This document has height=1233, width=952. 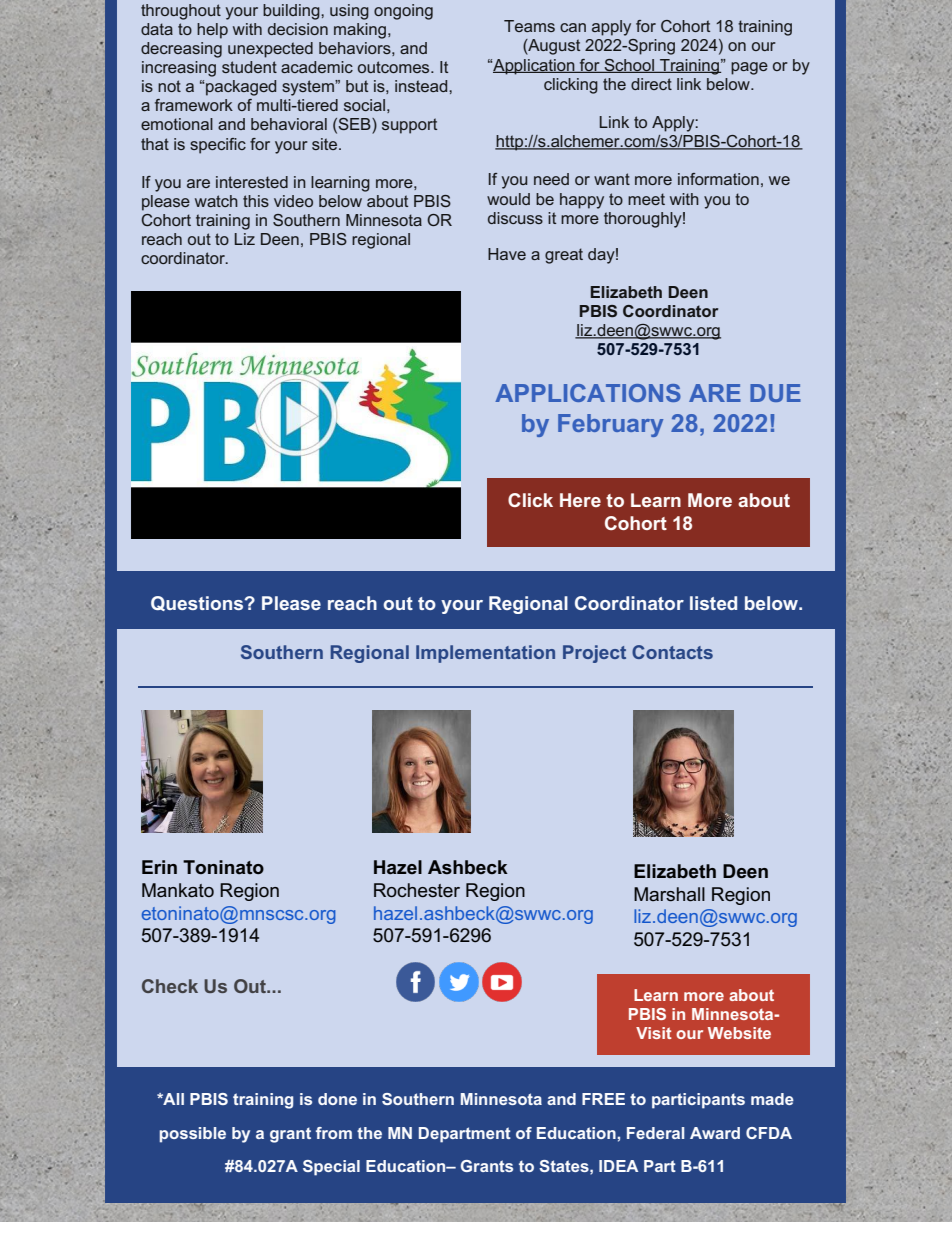 What do you see at coordinates (775, 393) in the document?
I see `DUE` at bounding box center [775, 393].
